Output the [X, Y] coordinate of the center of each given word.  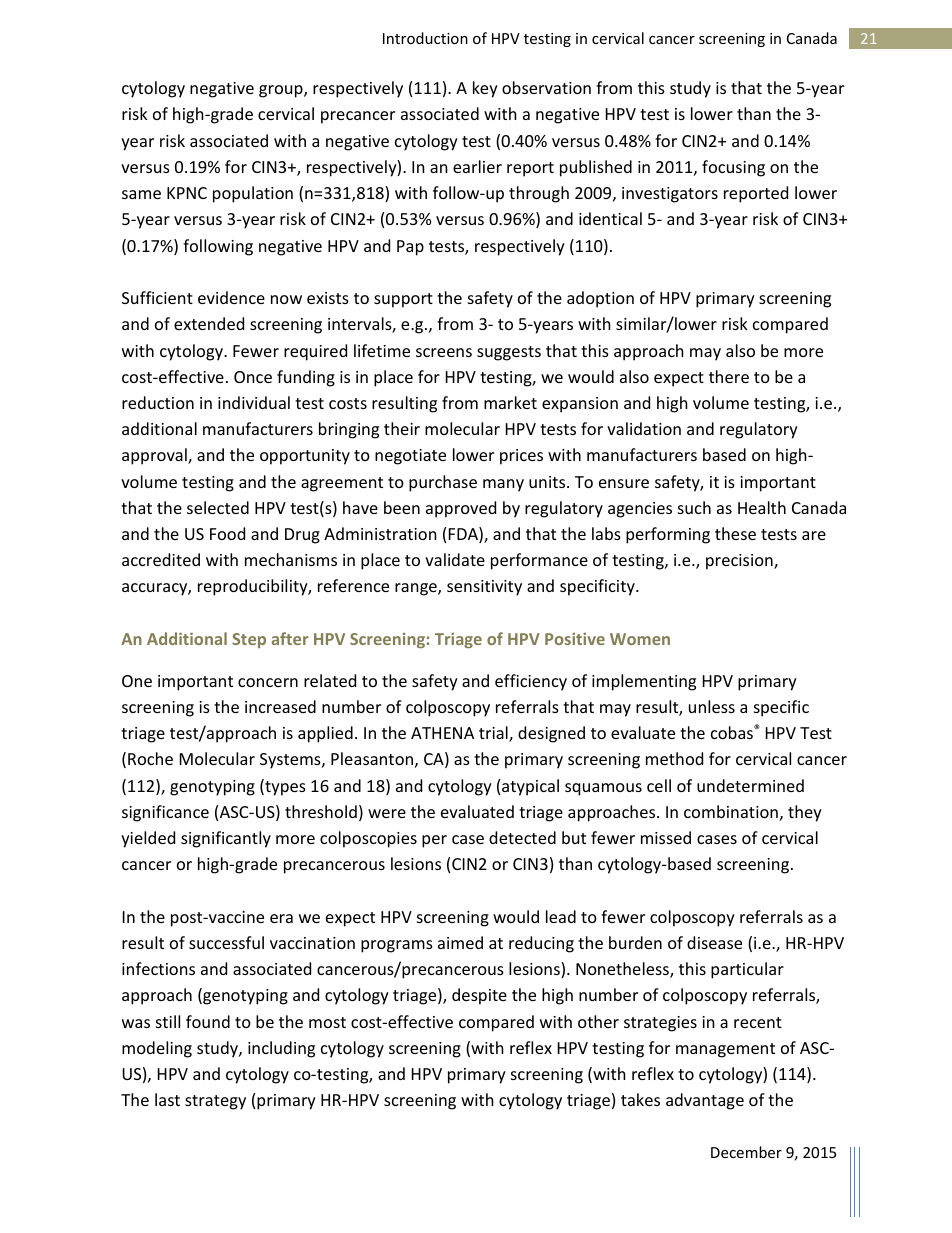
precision [740, 562]
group [282, 91]
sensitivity [484, 588]
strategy [215, 1102]
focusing [733, 168]
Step [249, 640]
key [485, 89]
